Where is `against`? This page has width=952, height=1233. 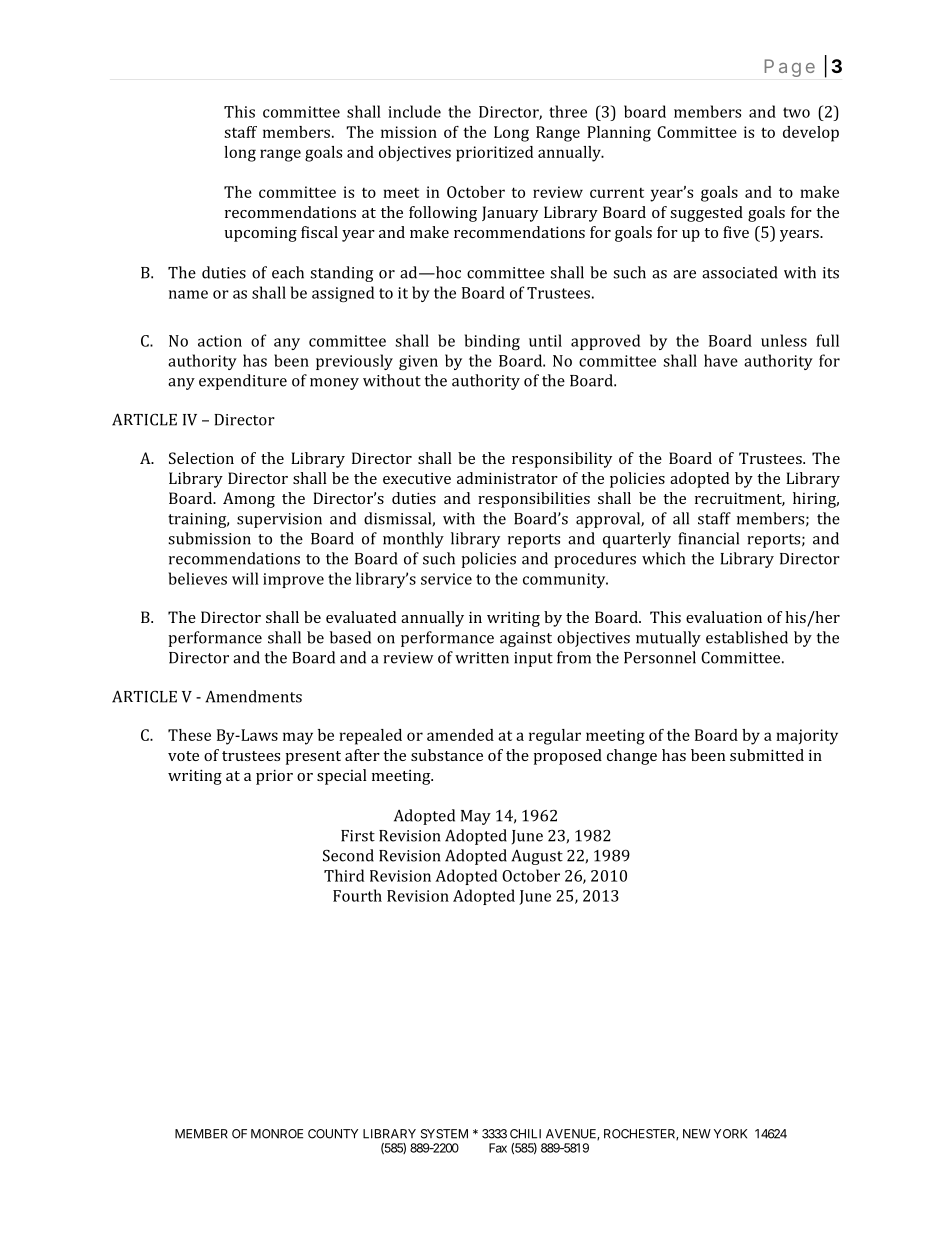 against is located at coordinates (526, 639).
